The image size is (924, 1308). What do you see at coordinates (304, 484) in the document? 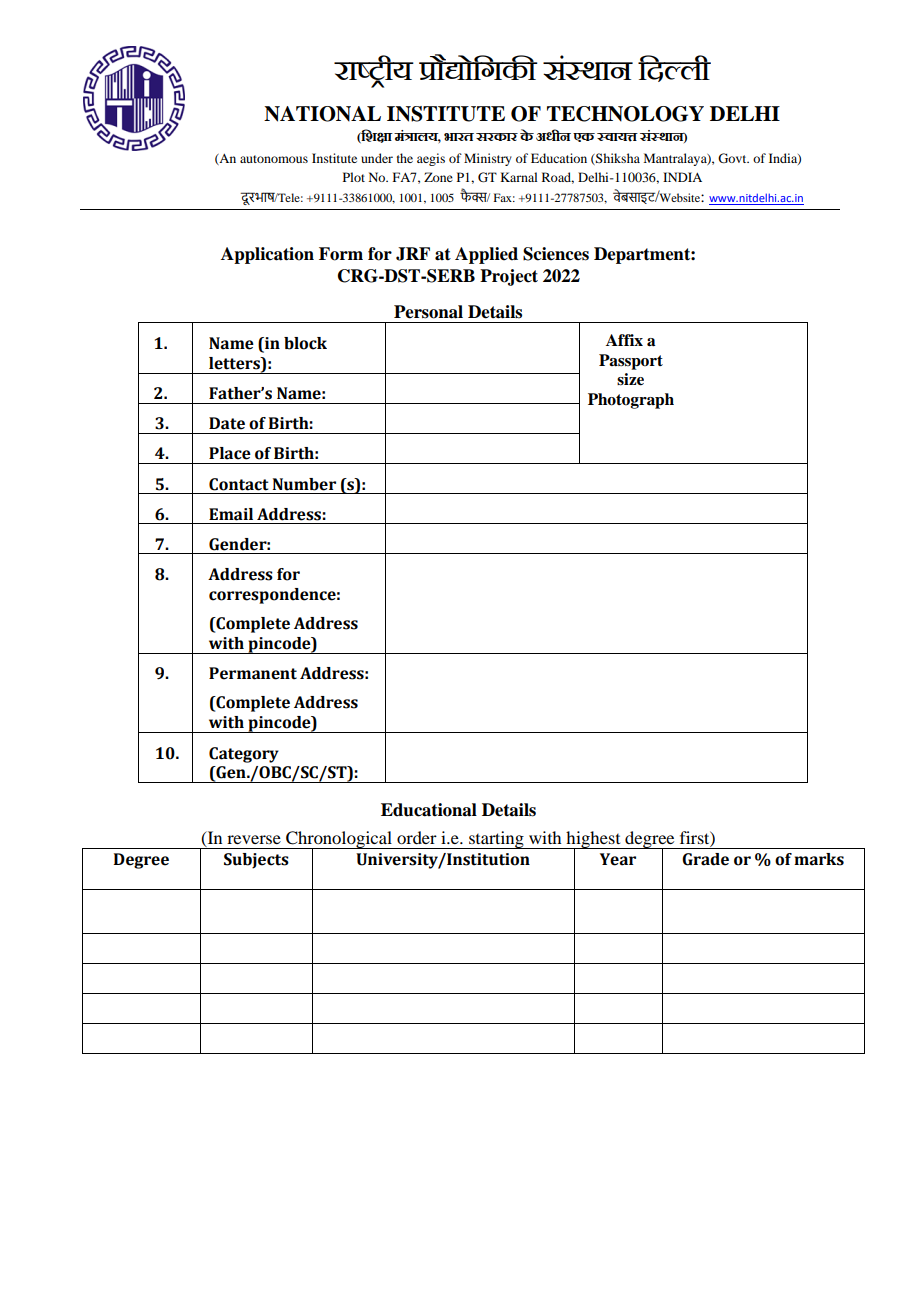
I see `Number` at bounding box center [304, 484].
